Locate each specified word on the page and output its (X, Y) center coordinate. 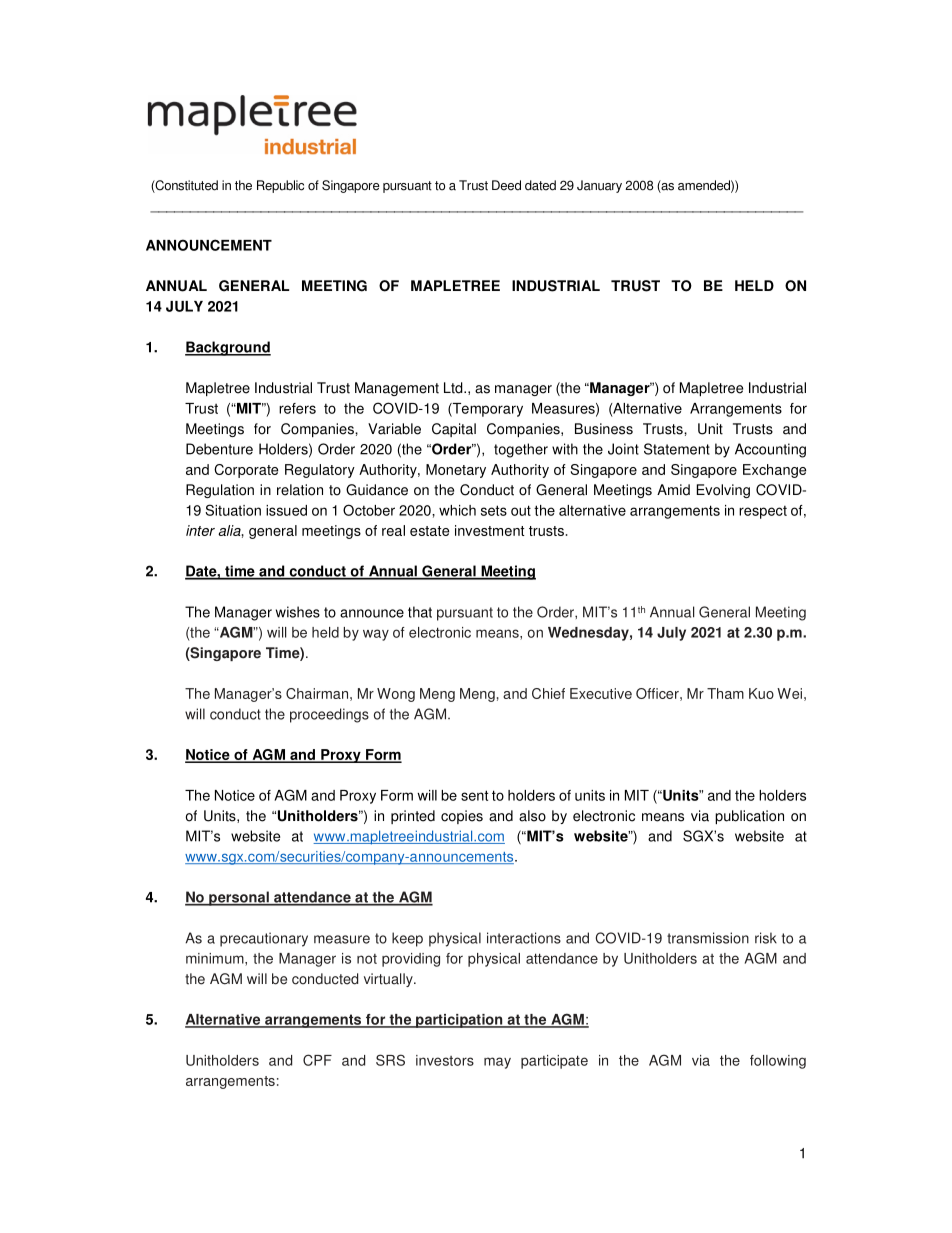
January (599, 186)
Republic (280, 186)
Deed (506, 185)
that (420, 612)
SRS (390, 1060)
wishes (298, 612)
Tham (725, 693)
